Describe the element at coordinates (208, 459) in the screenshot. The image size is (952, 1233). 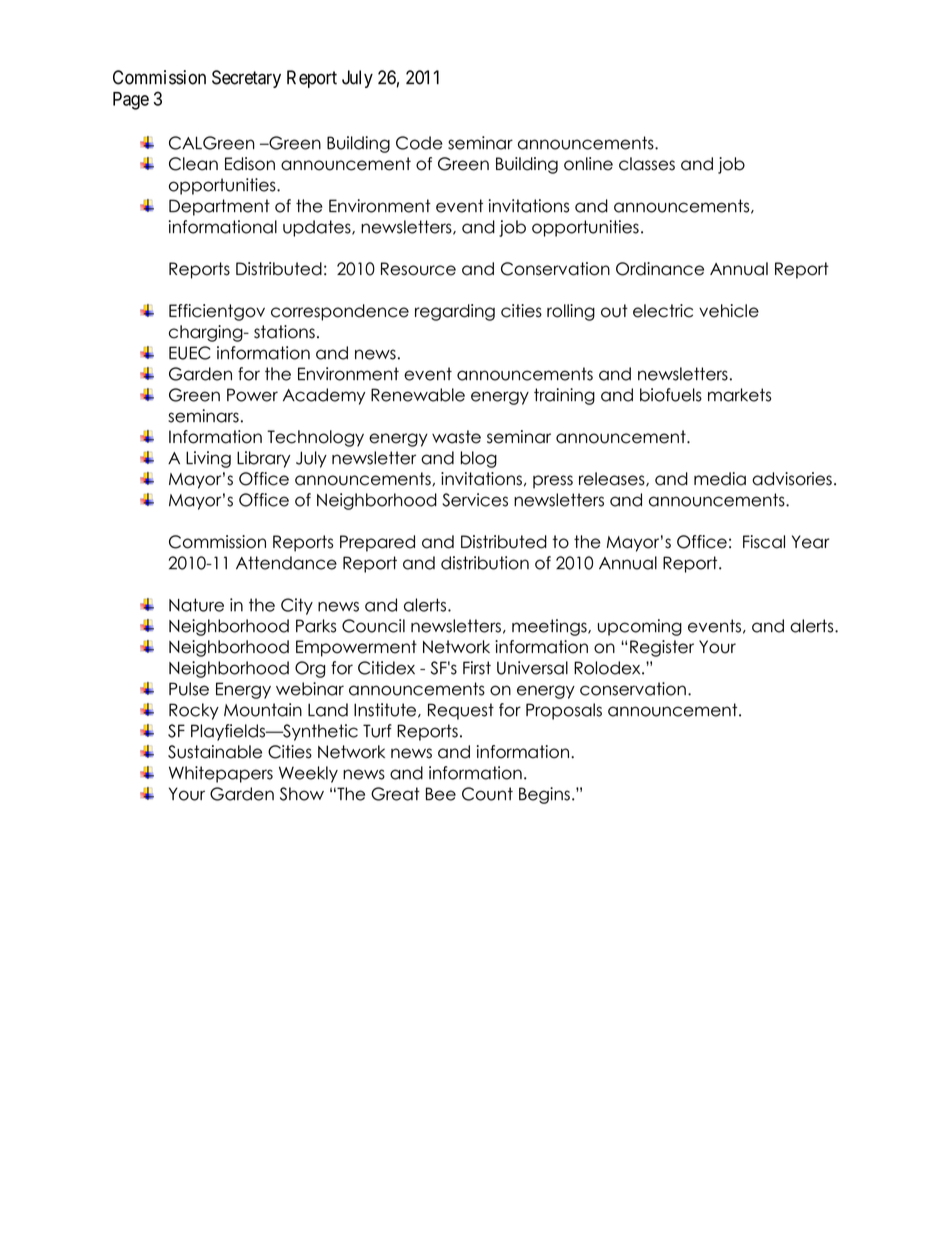
I see `Living` at that location.
